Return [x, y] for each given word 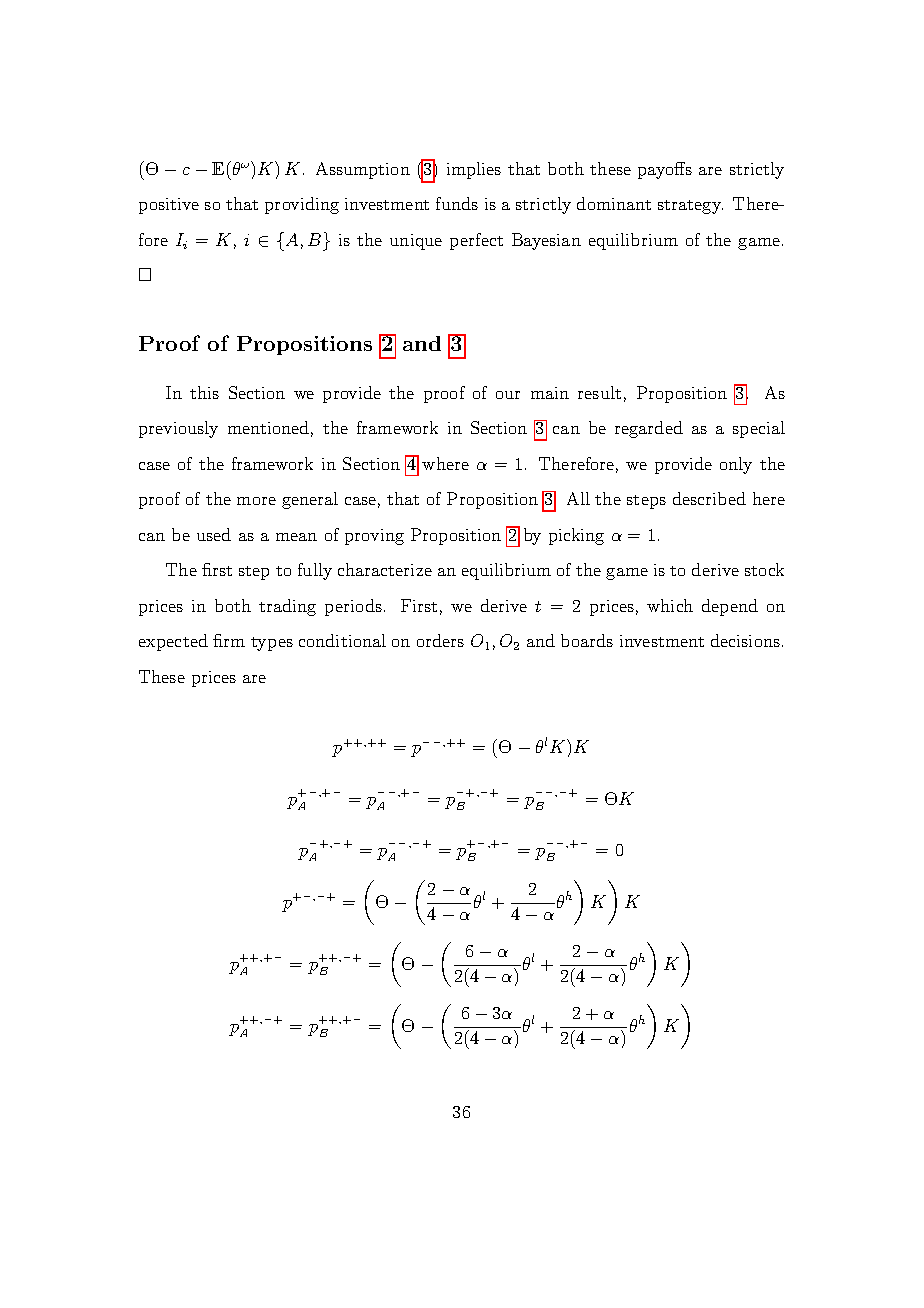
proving [374, 537]
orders [440, 640]
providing [302, 205]
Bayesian [546, 241]
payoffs [665, 170]
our [508, 395]
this [204, 392]
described [709, 498]
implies [474, 170]
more [256, 501]
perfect [476, 241]
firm [229, 640]
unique [416, 242]
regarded [649, 429]
